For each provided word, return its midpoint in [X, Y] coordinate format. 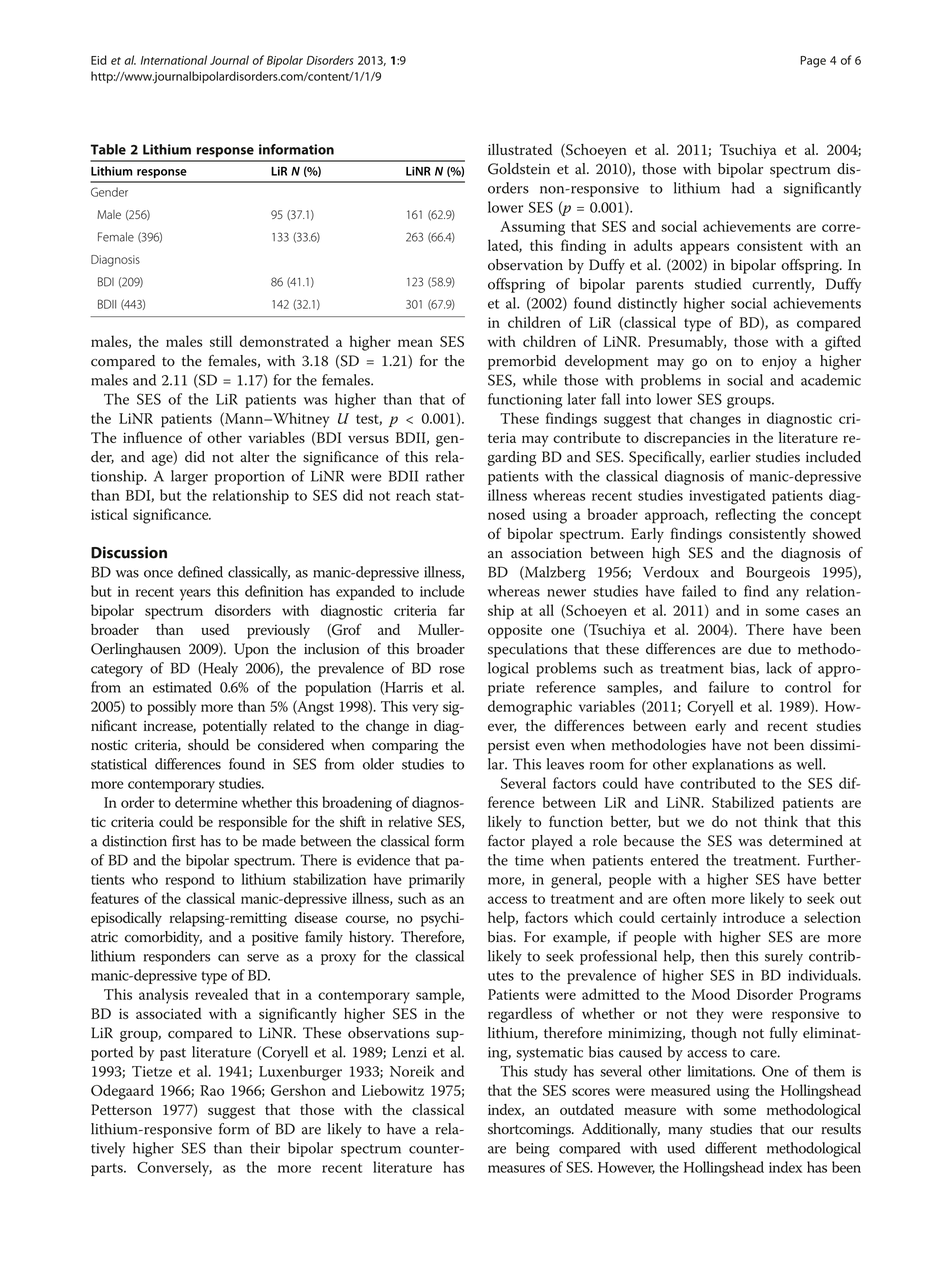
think [781, 821]
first [184, 841]
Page [813, 62]
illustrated [520, 149]
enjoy [779, 363]
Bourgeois [778, 573]
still [221, 341]
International [174, 60]
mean [415, 343]
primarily [437, 881]
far [456, 610]
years [195, 595]
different [731, 1148]
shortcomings [530, 1130]
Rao [212, 1090]
